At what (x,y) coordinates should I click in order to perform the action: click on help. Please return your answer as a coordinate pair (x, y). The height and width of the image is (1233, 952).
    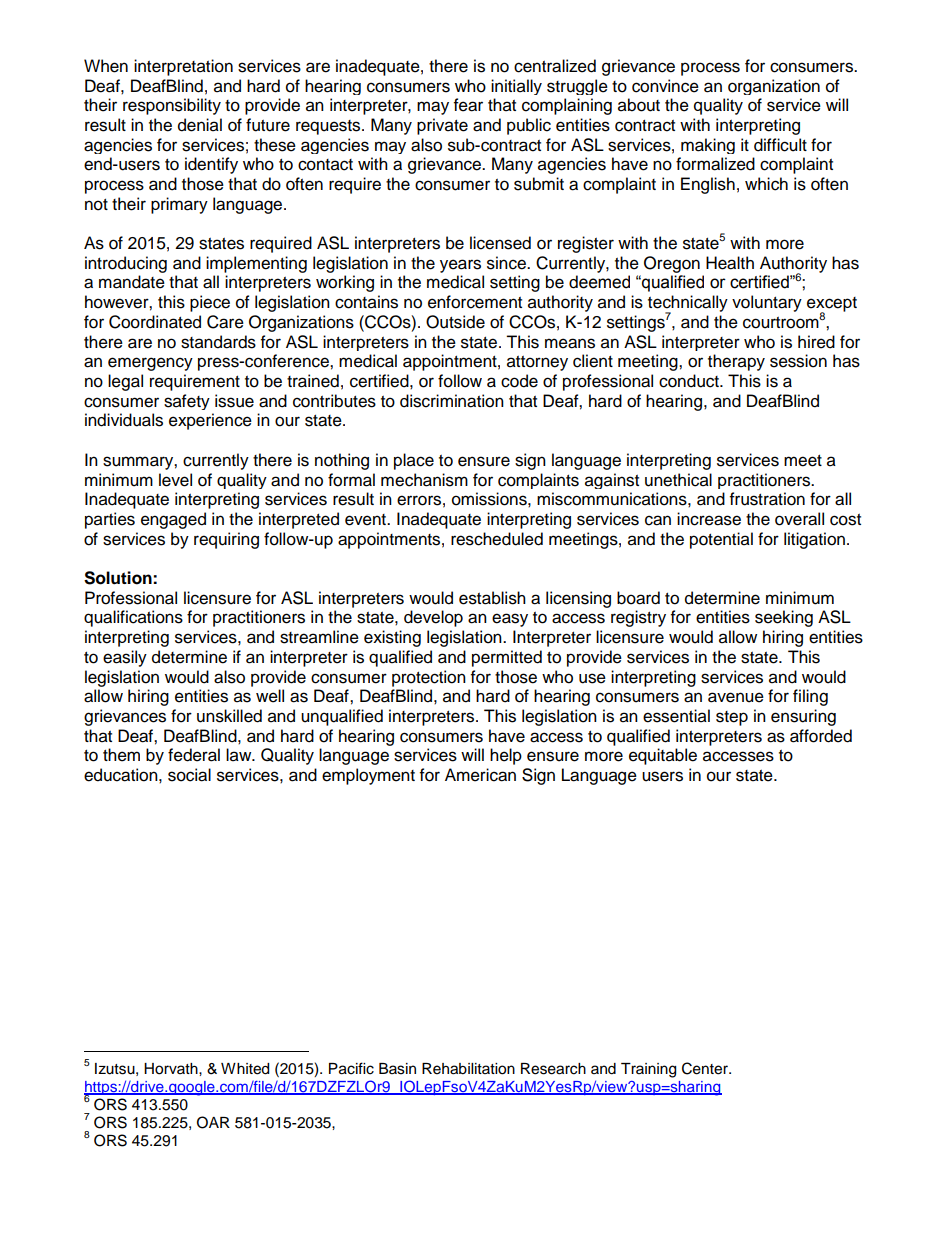
    Looking at the image, I should click on (506, 756).
